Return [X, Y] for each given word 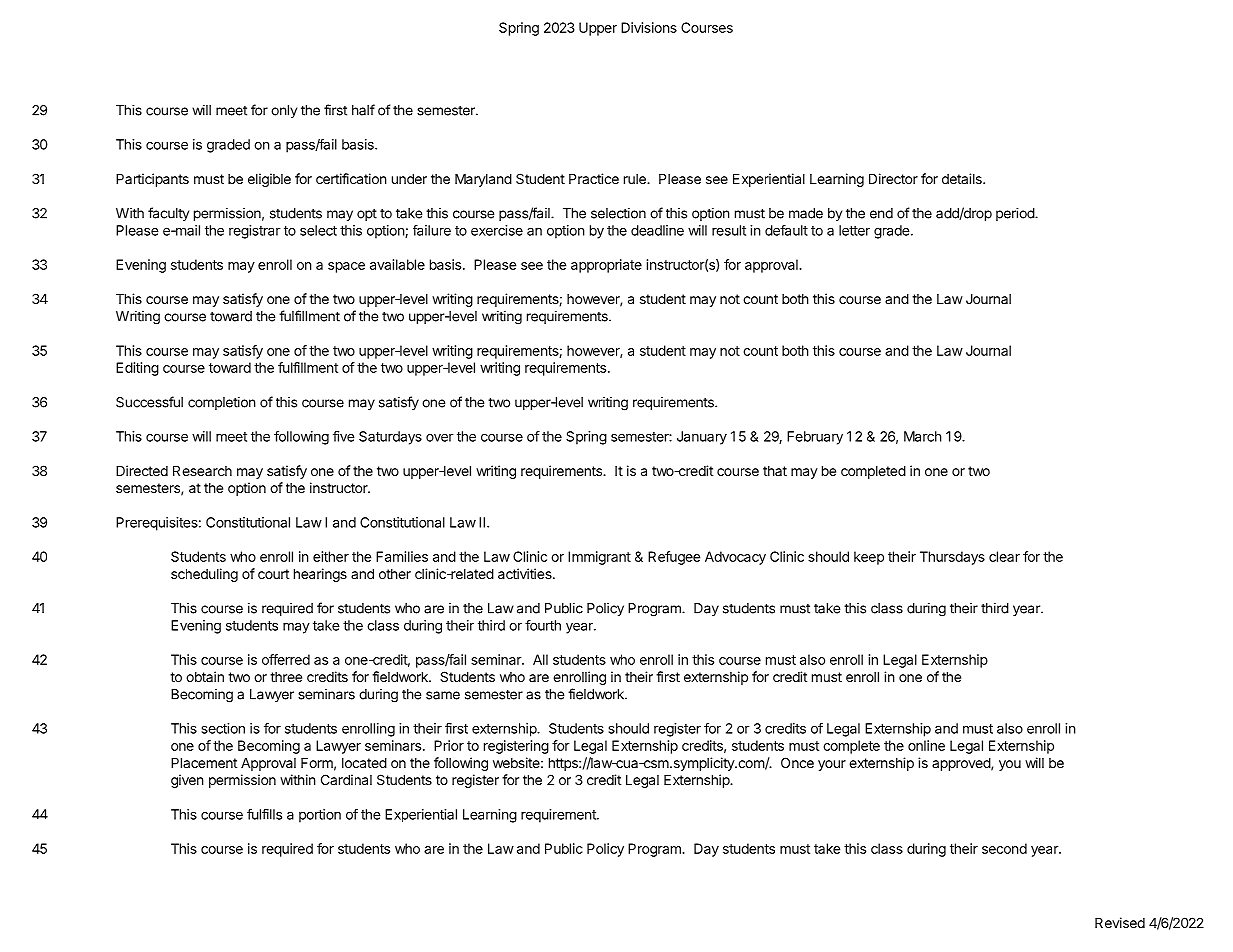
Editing [137, 369]
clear [1004, 556]
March [923, 436]
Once [797, 762]
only [284, 111]
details [963, 178]
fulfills [264, 814]
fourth [543, 625]
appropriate [606, 266]
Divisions [649, 27]
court [273, 574]
